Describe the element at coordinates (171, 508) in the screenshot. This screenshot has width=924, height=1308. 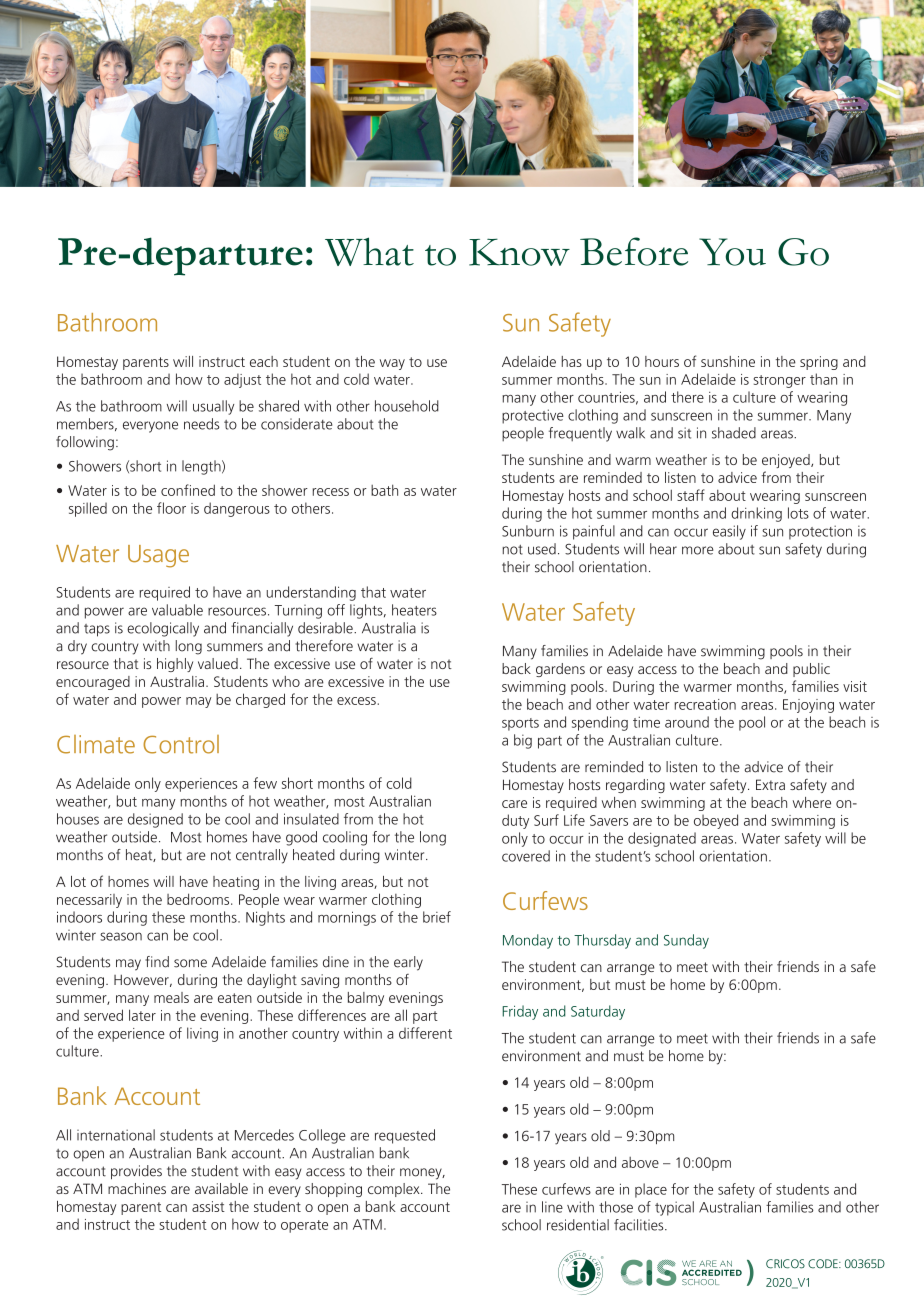
I see `floor` at that location.
